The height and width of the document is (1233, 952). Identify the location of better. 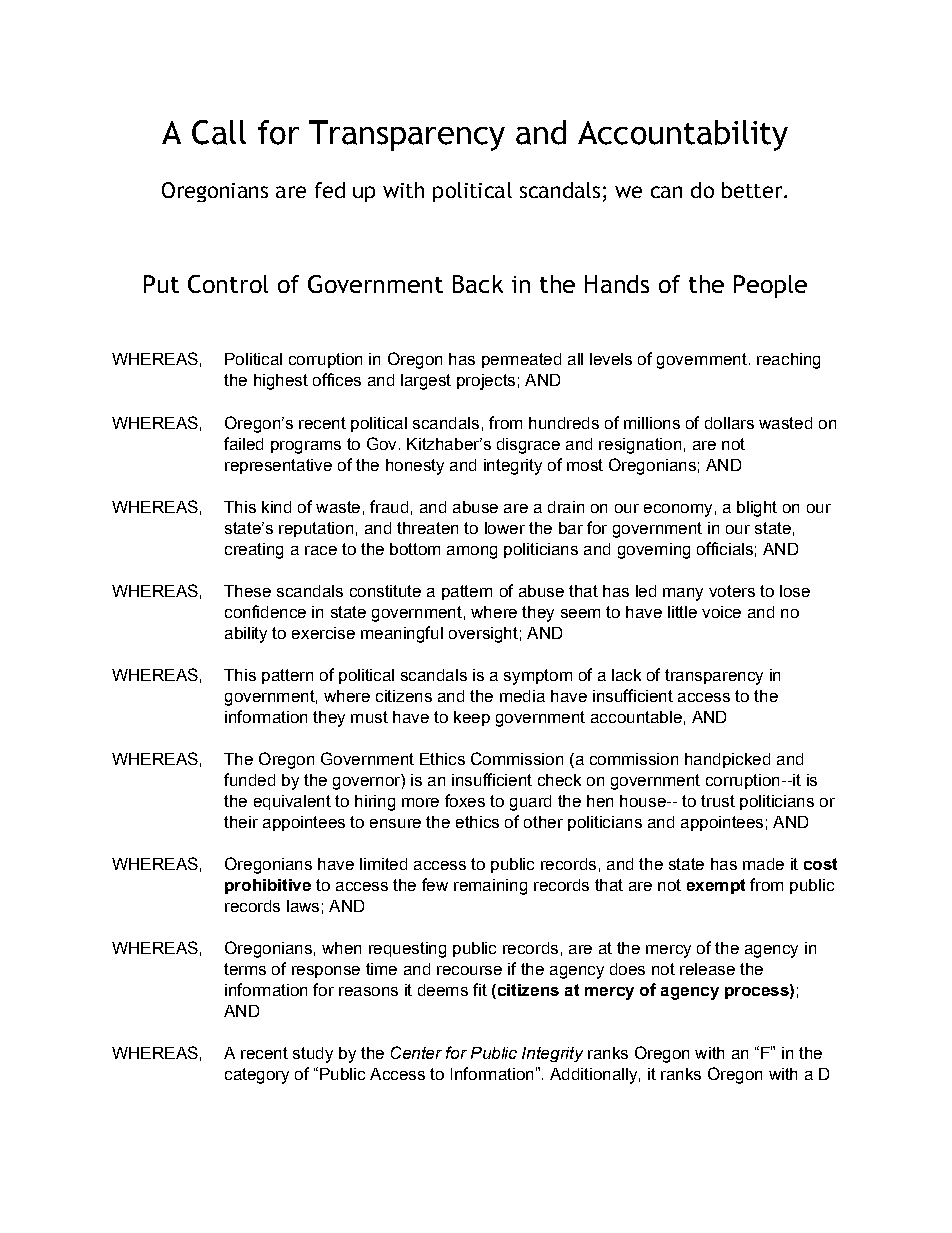
(753, 190).
